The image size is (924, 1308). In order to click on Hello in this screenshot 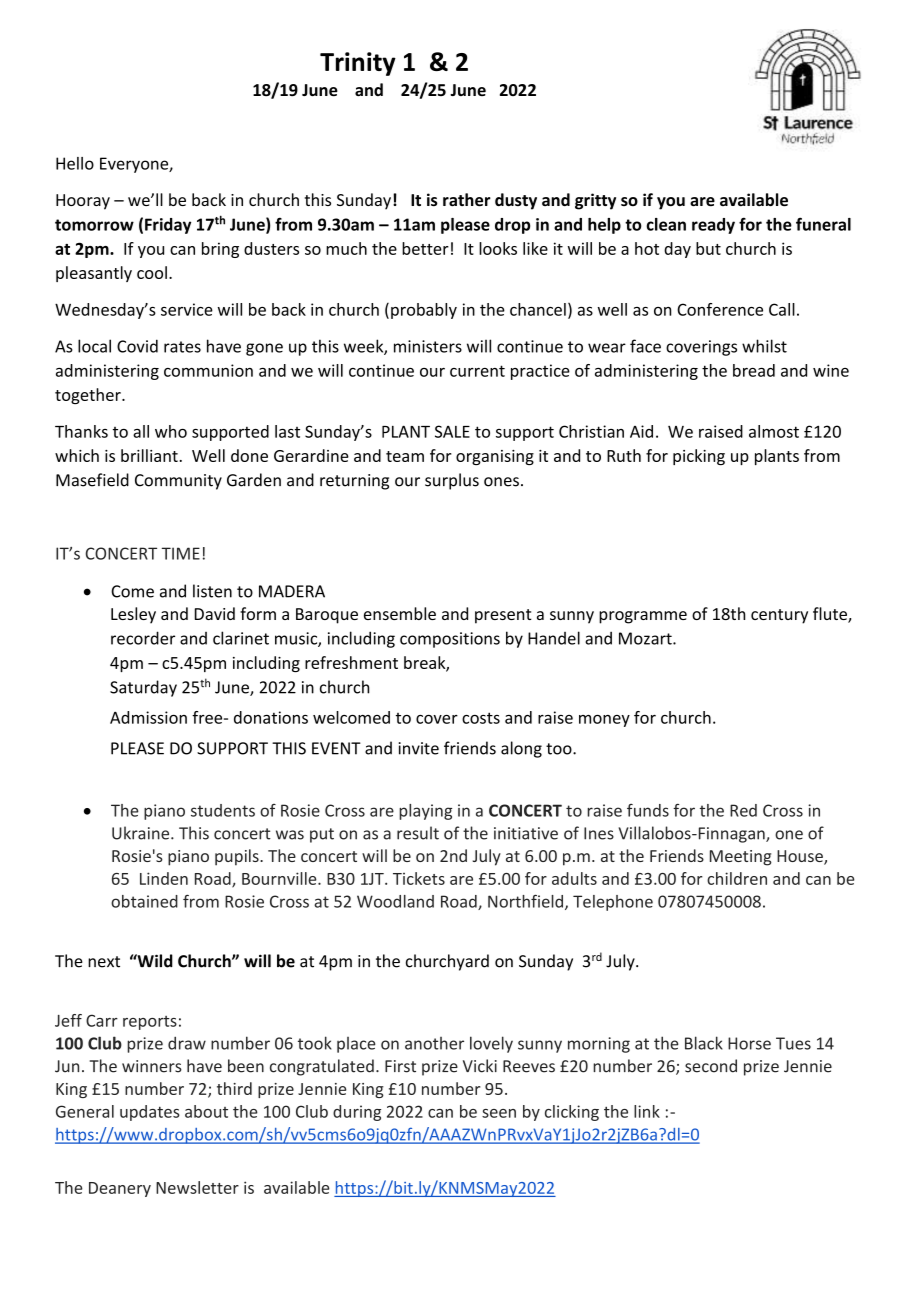, I will do `click(75, 163)`.
